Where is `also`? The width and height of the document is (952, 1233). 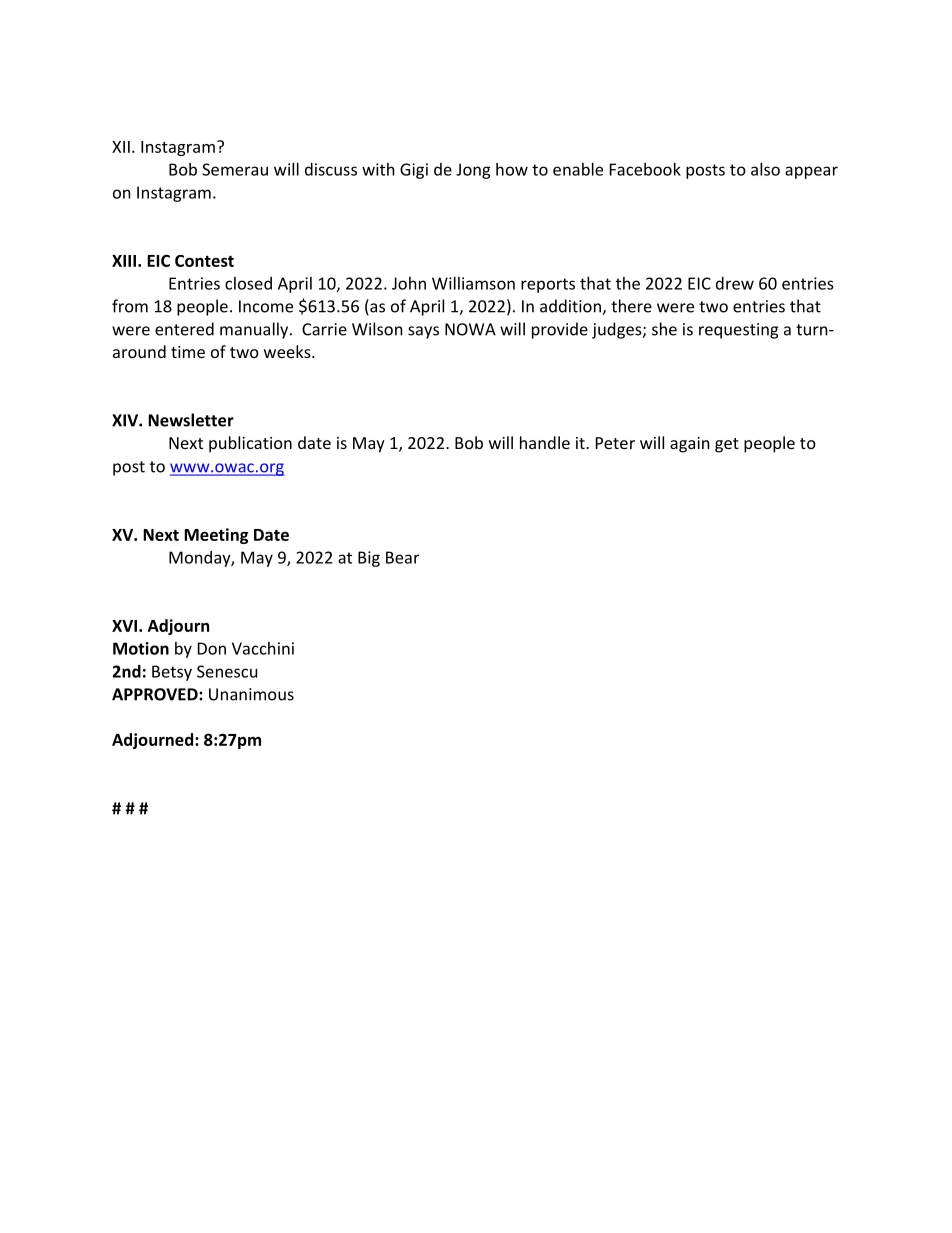
also is located at coordinates (765, 169).
